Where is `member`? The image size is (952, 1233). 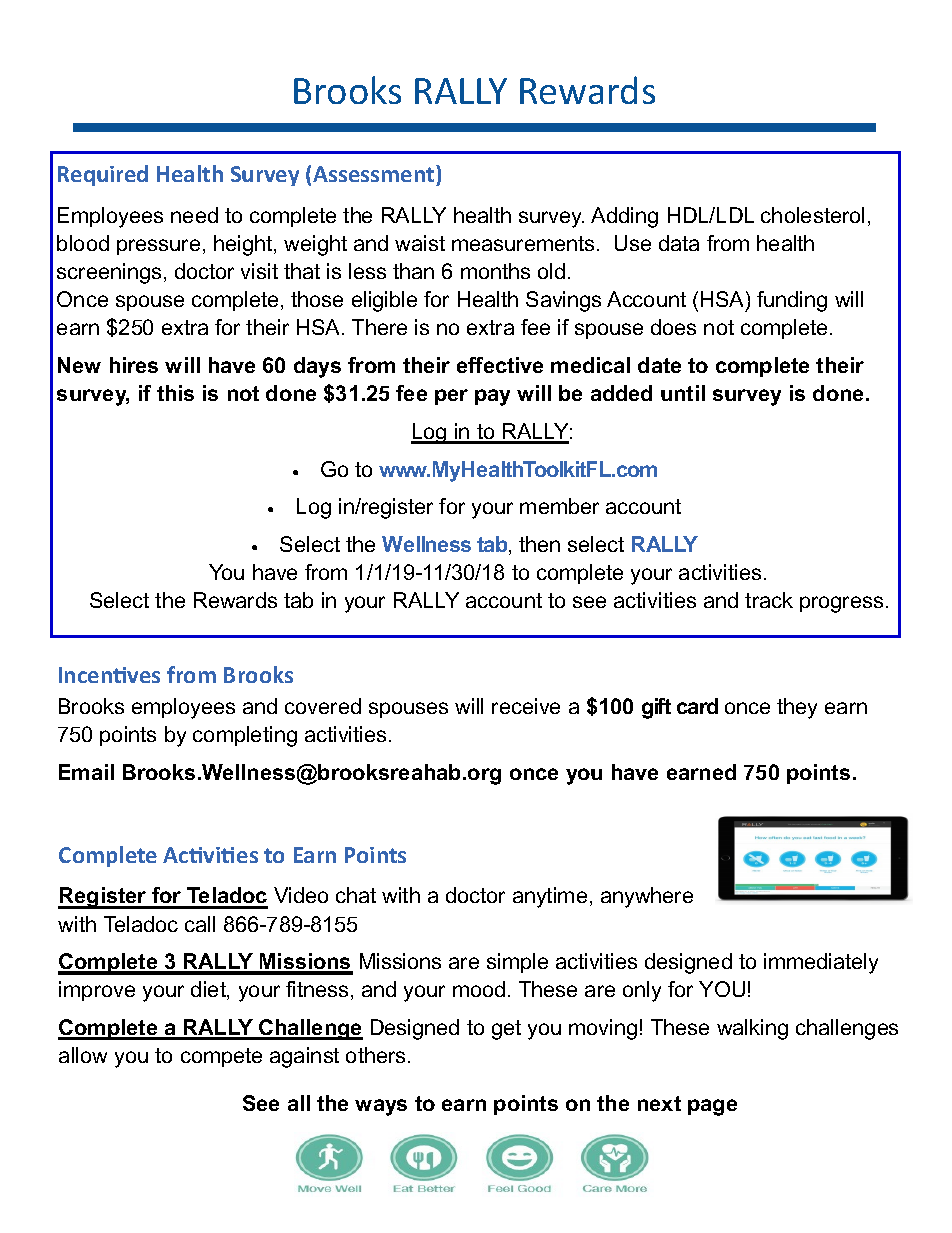 member is located at coordinates (559, 506).
